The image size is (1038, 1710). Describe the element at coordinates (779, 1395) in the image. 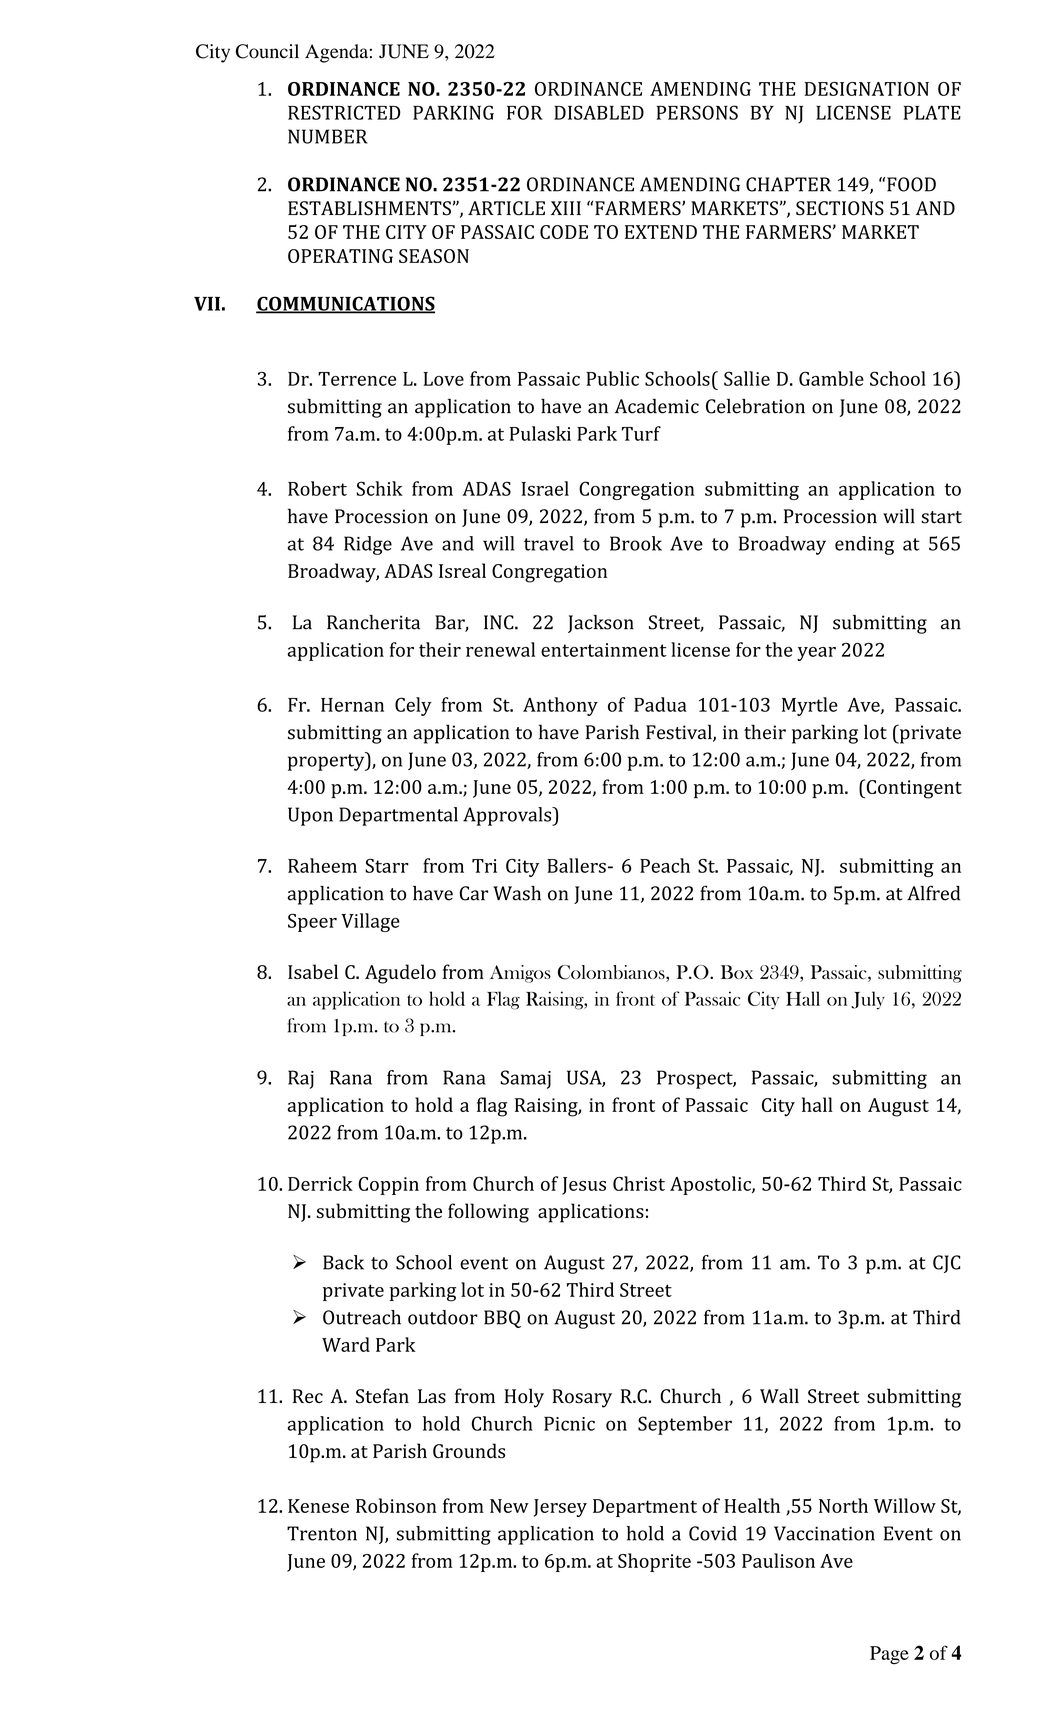

I see `Wall` at that location.
